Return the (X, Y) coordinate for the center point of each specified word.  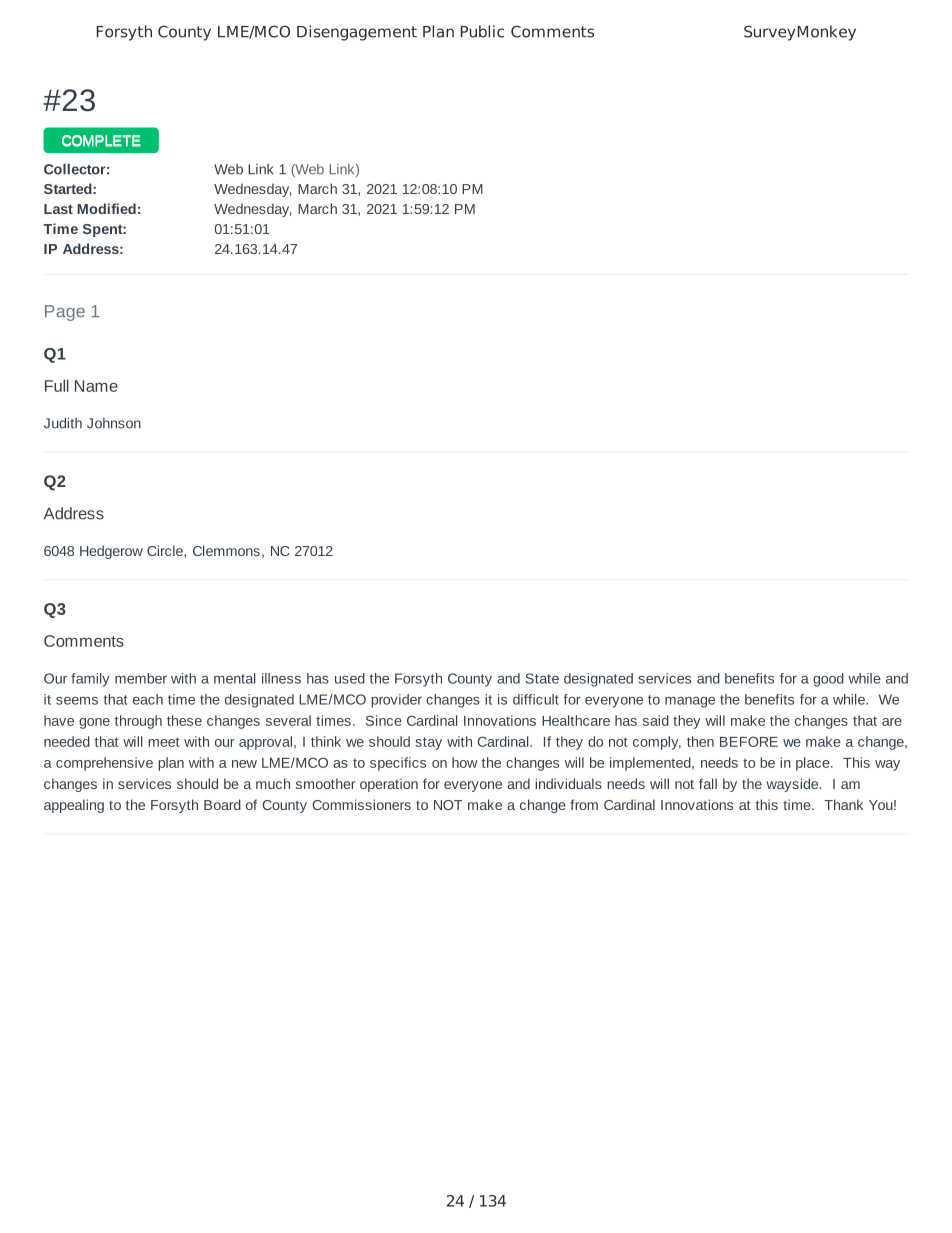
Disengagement (357, 33)
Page (65, 313)
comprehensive (104, 764)
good (828, 680)
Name (96, 386)
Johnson (114, 423)
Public (482, 31)
